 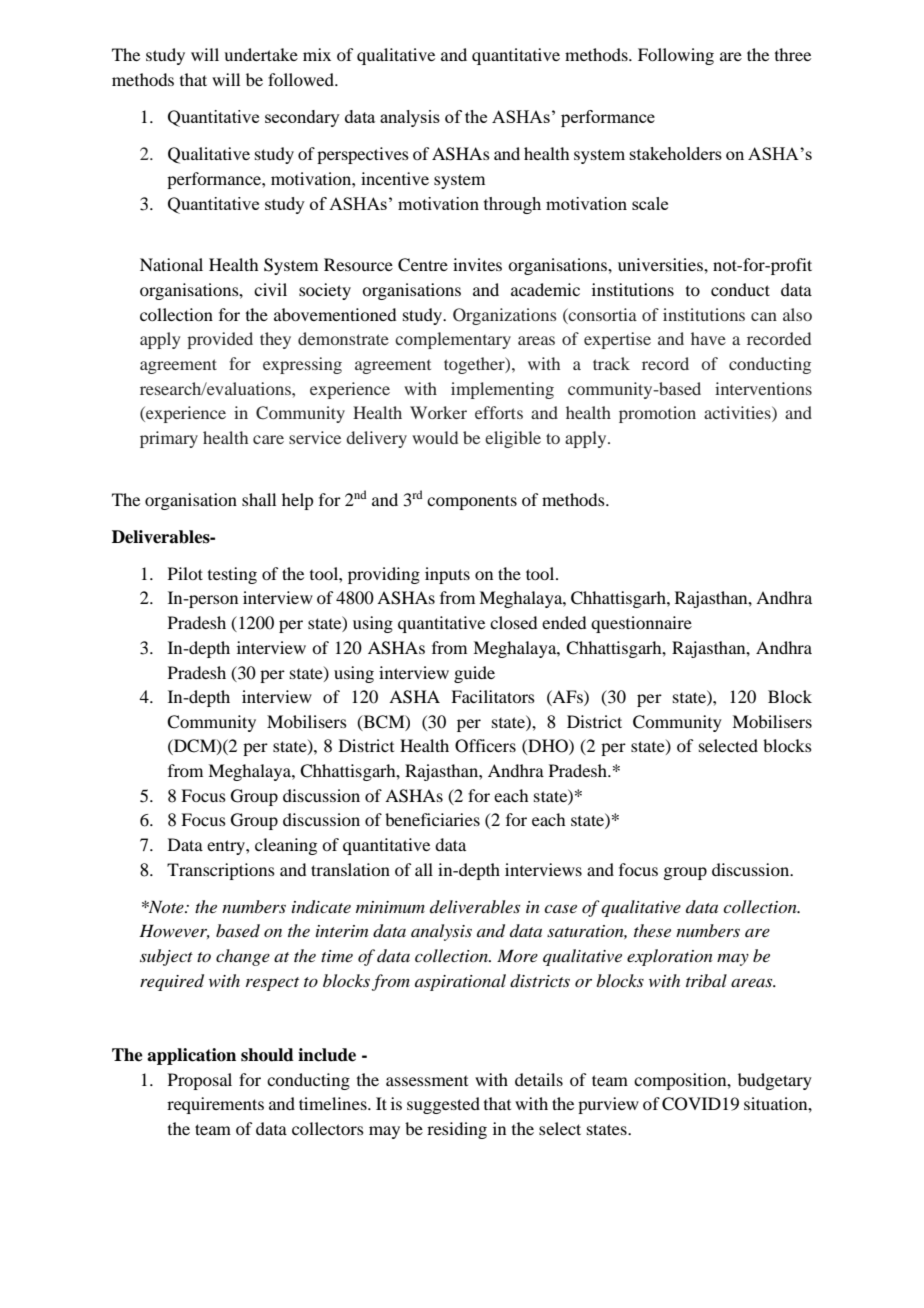 What do you see at coordinates (395, 178) in the image?
I see `incentive` at bounding box center [395, 178].
